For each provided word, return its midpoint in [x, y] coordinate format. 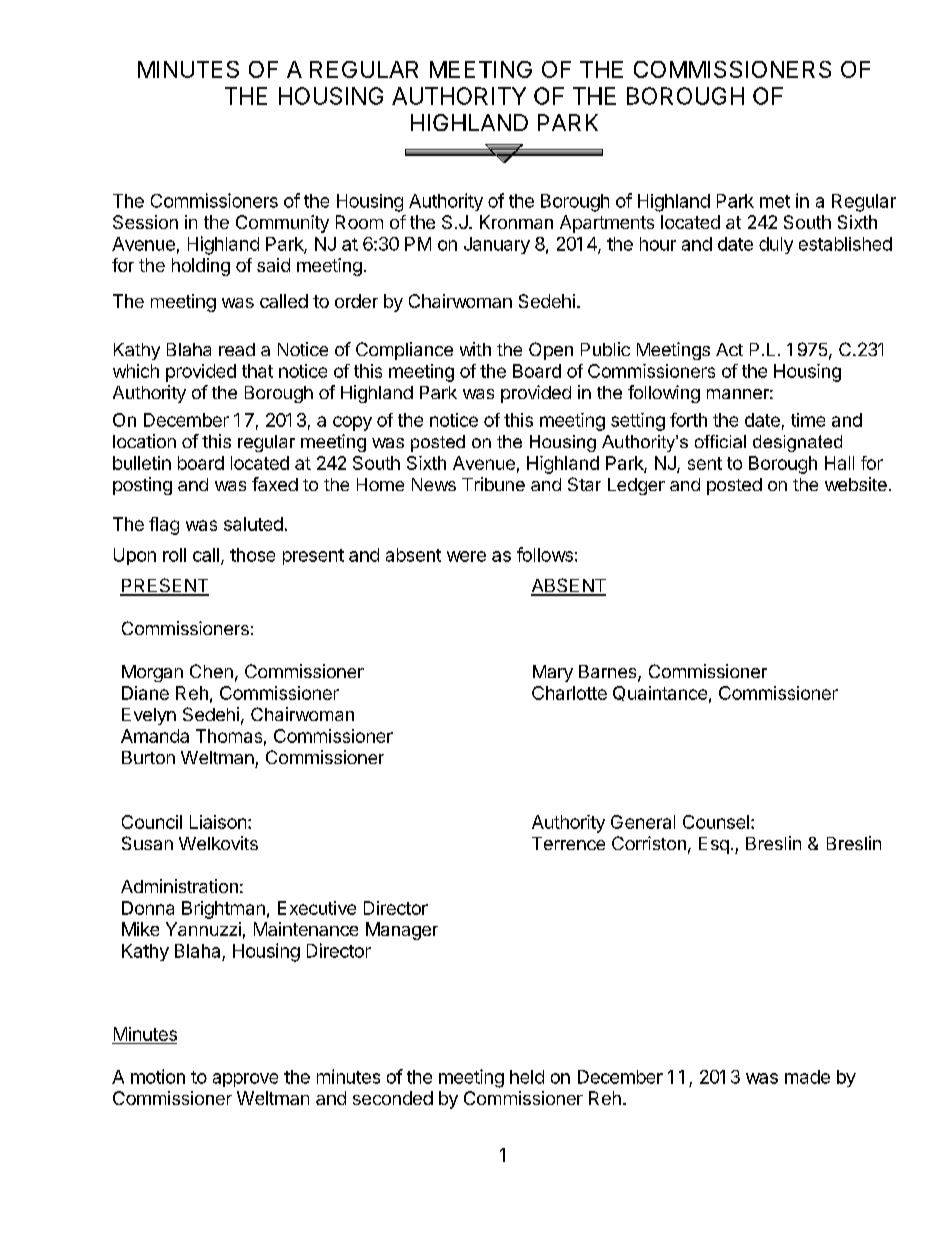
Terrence [568, 843]
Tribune [493, 484]
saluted [253, 524]
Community [282, 224]
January [497, 245]
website [856, 484]
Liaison [218, 822]
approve [245, 1080]
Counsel [716, 822]
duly [776, 245]
